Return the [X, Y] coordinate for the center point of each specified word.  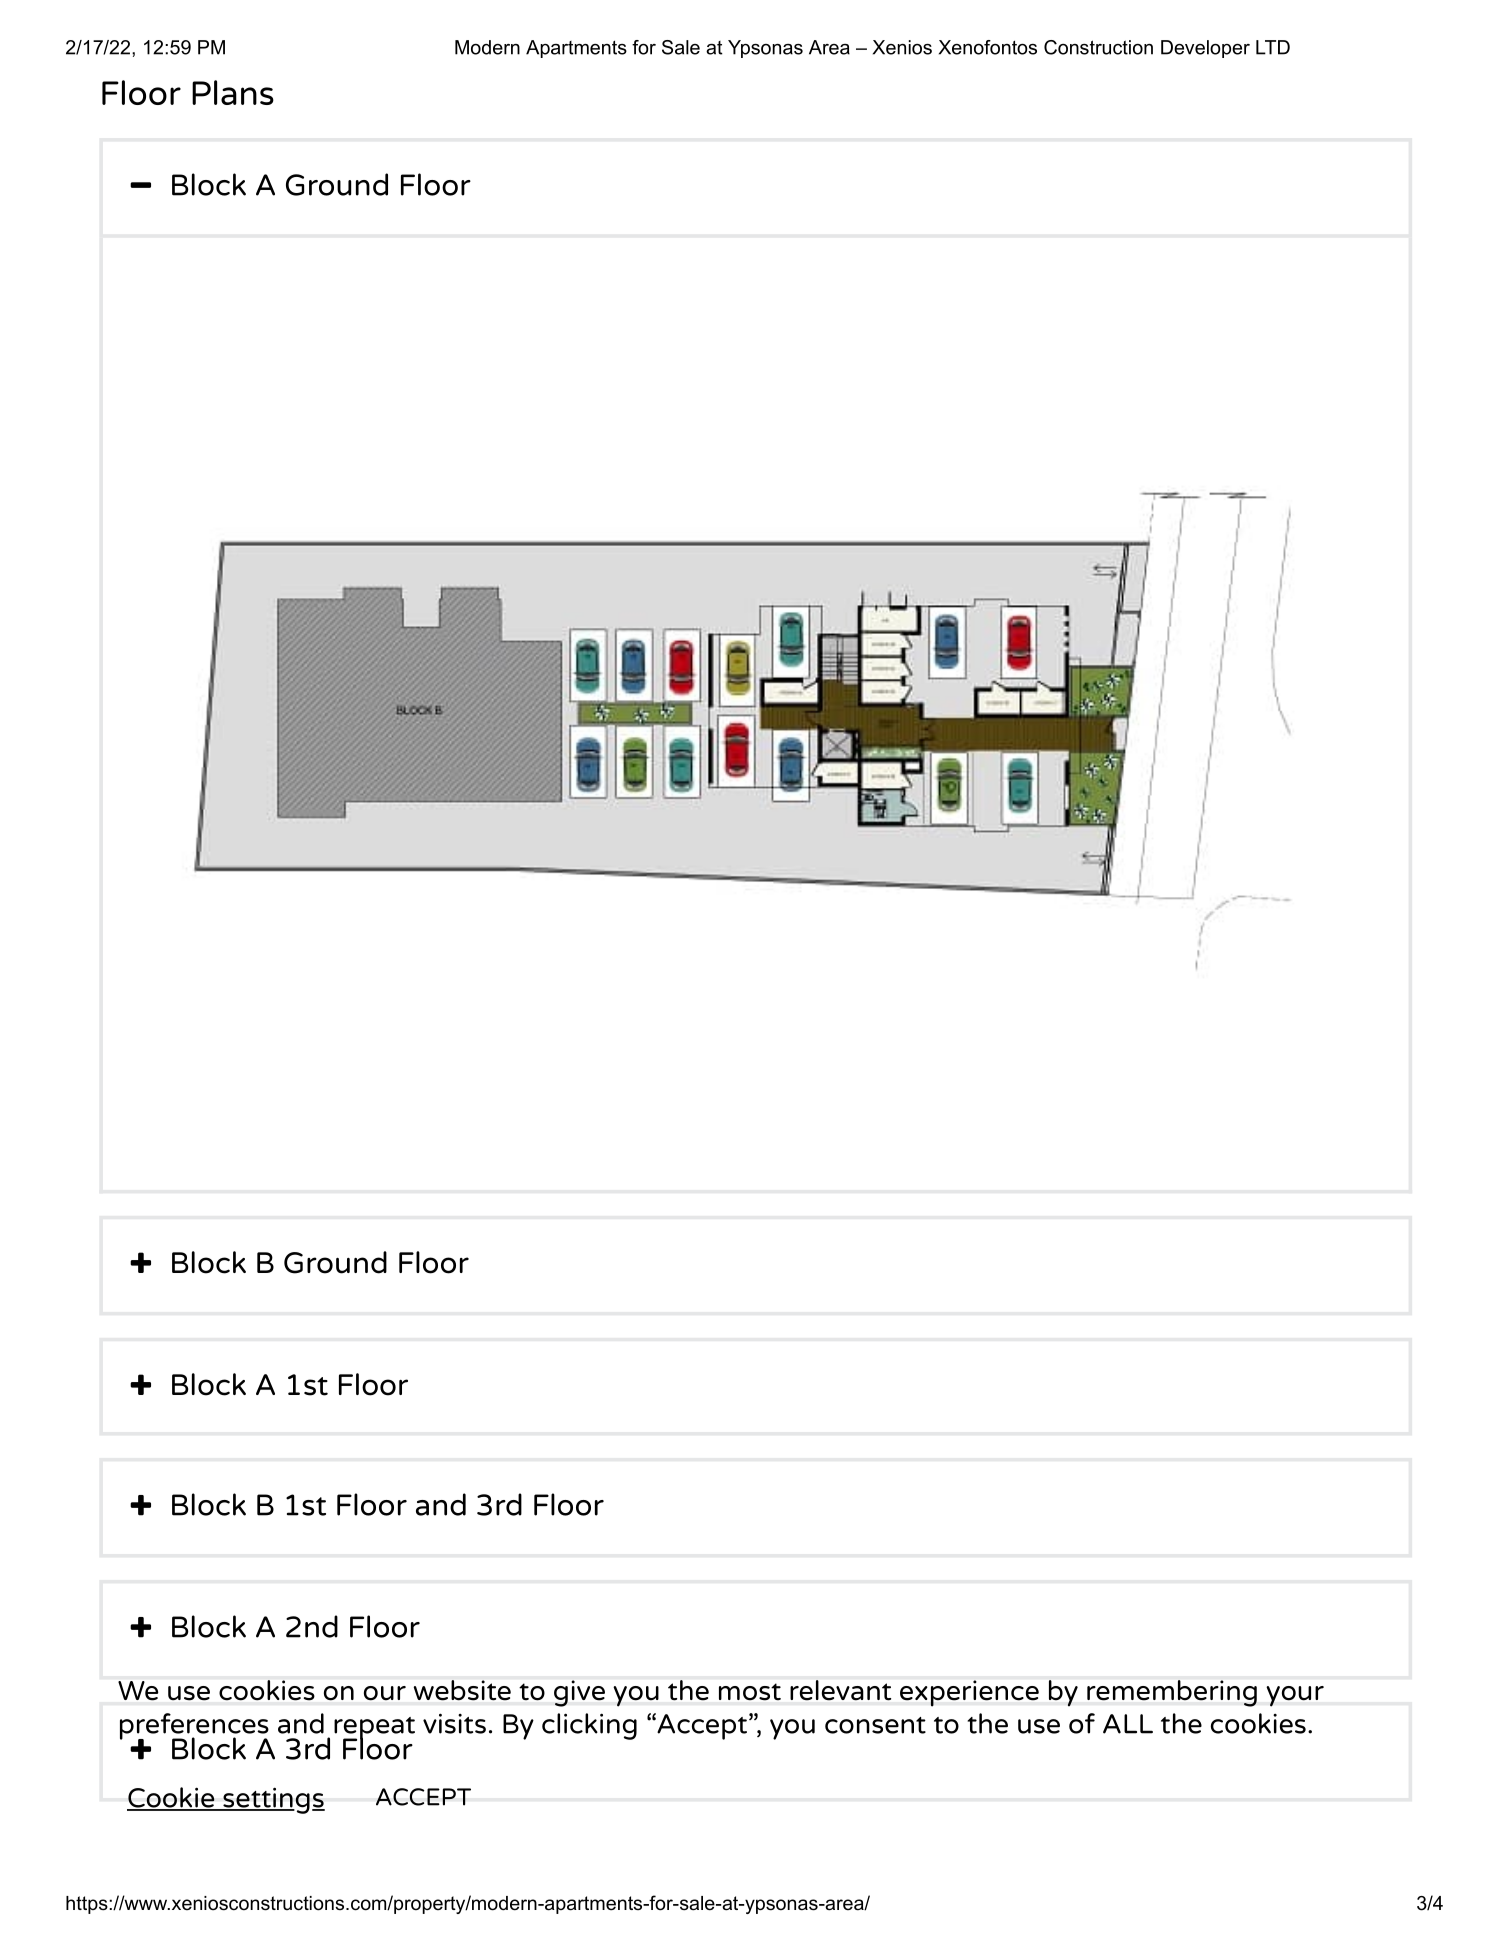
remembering [1172, 1693]
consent [875, 1725]
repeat [374, 1729]
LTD [1273, 47]
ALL [1128, 1724]
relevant [840, 1690]
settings [273, 1800]
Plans [233, 92]
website [462, 1690]
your [1295, 1696]
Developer [1205, 49]
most [750, 1692]
